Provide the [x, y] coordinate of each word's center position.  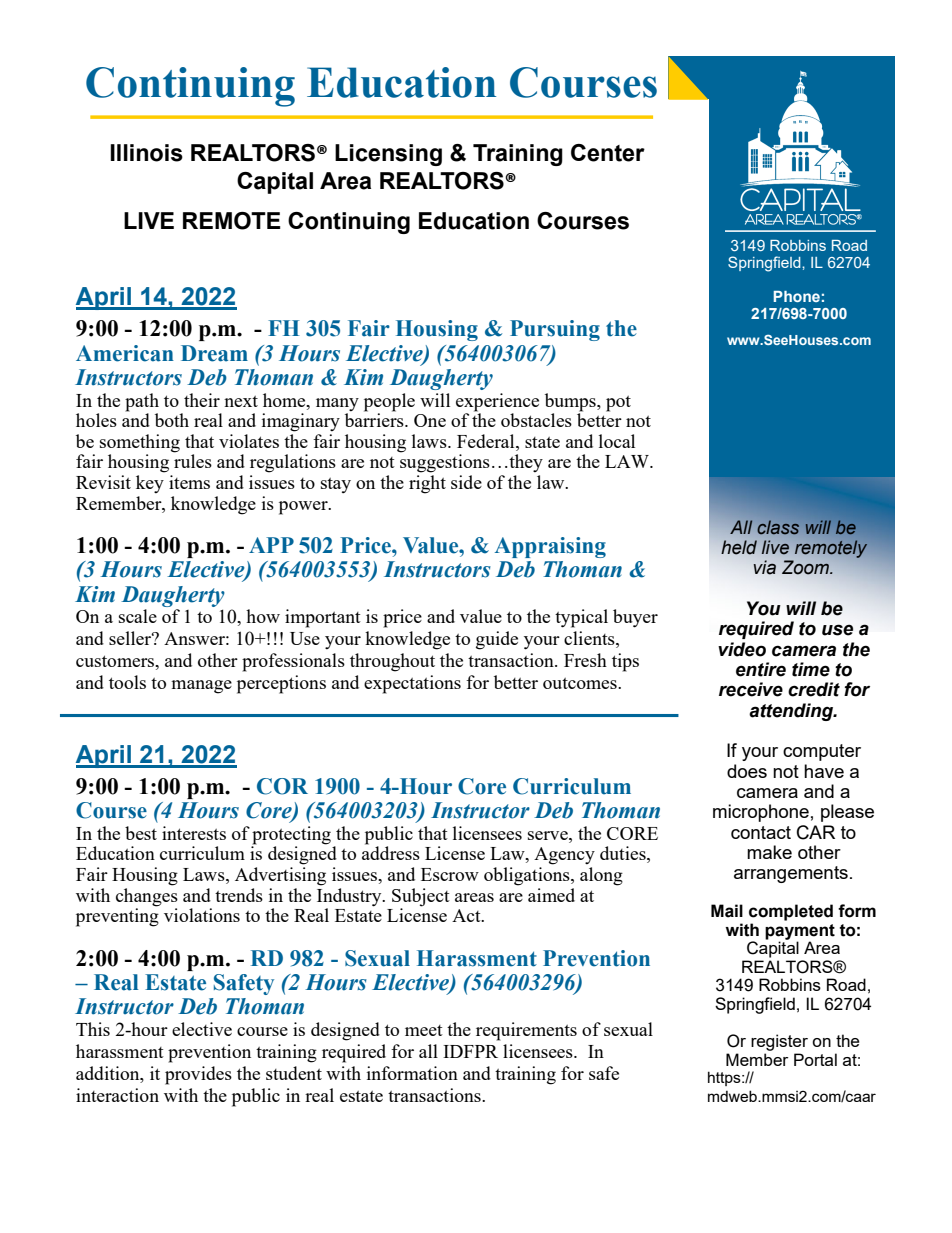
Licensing [388, 155]
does [747, 771]
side [466, 482]
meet [424, 1030]
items [189, 482]
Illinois [146, 153]
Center [608, 153]
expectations [412, 684]
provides [198, 1075]
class [778, 527]
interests [194, 833]
